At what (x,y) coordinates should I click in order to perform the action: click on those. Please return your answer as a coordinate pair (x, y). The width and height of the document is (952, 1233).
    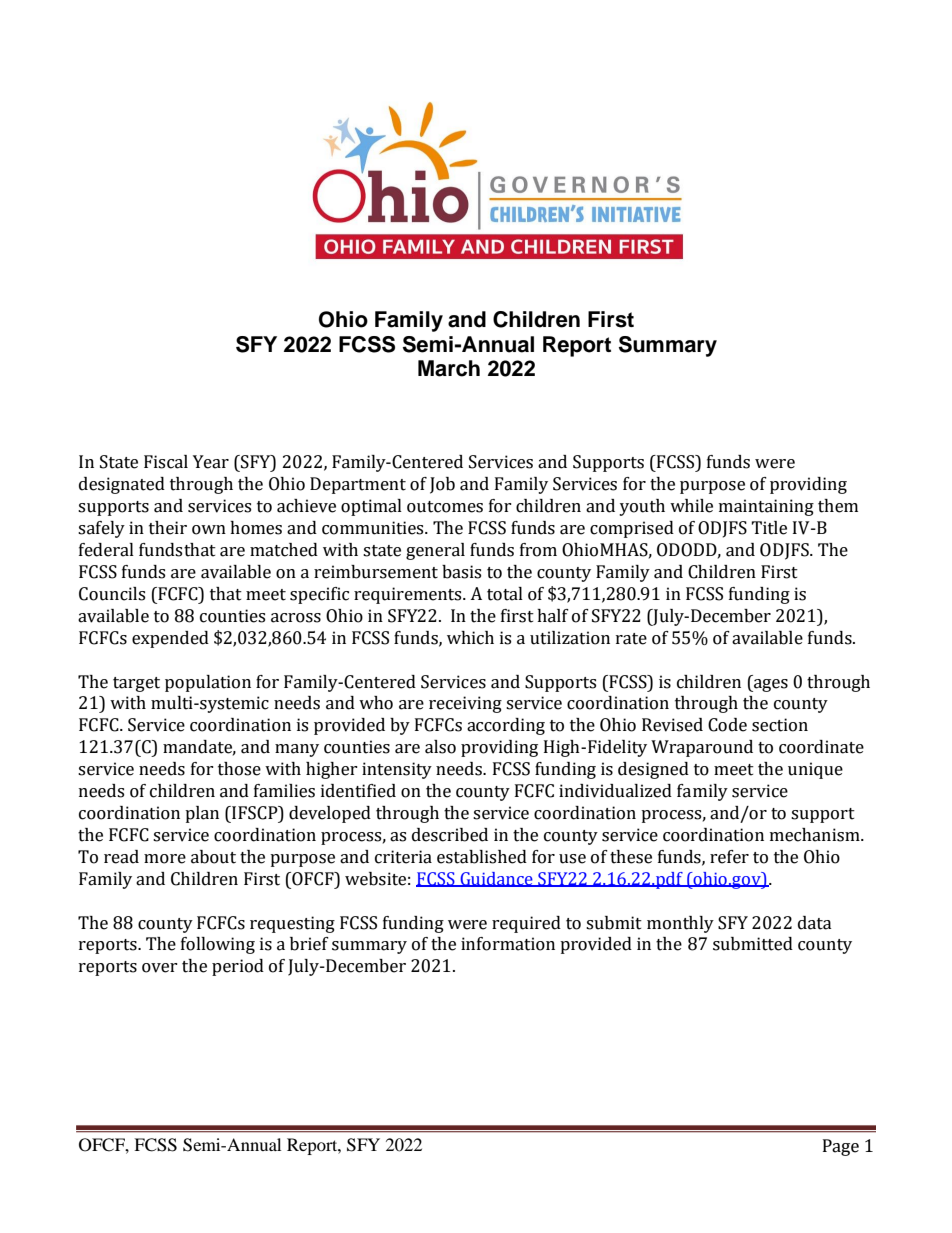
    Looking at the image, I should click on (239, 769).
